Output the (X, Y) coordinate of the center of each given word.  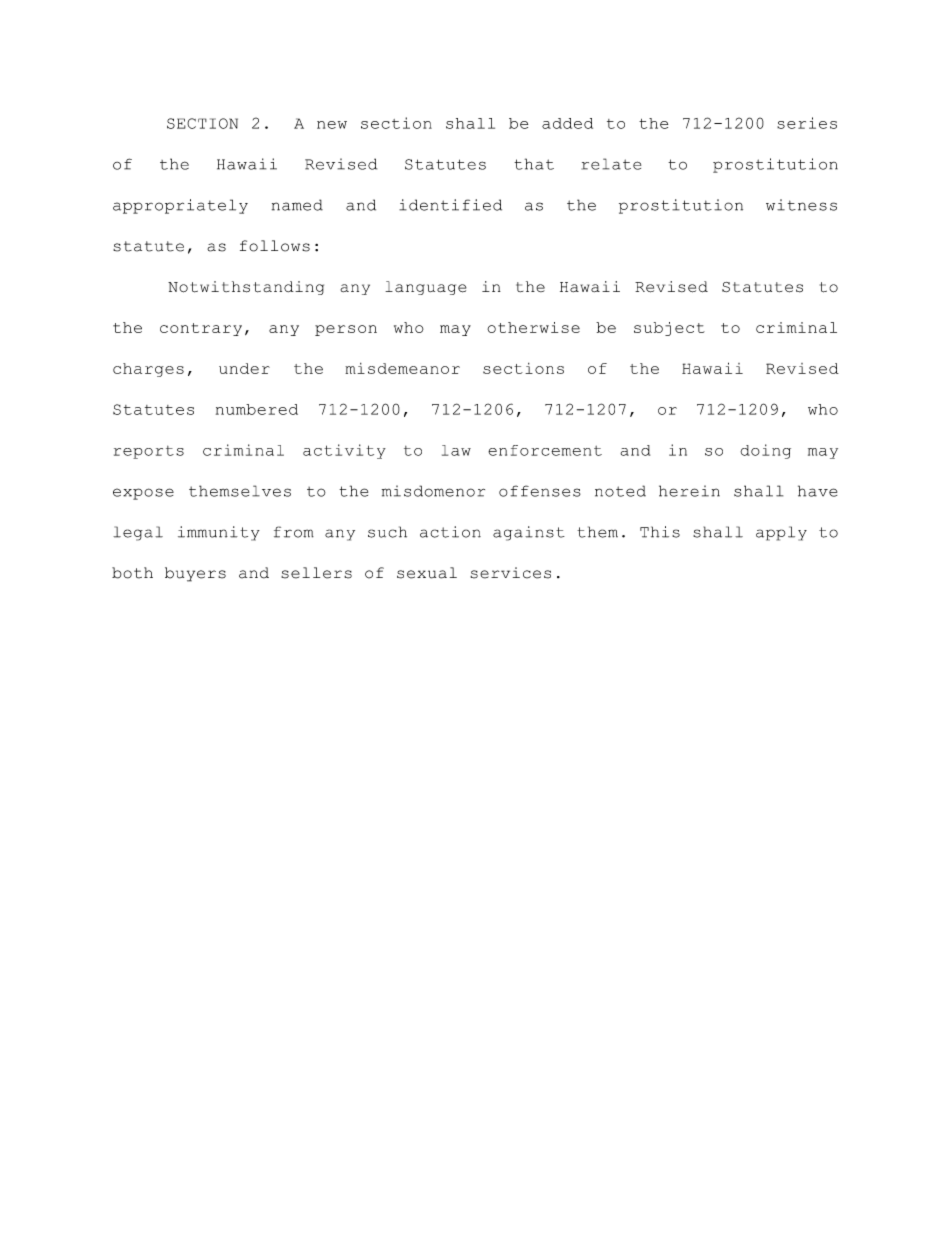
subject (669, 329)
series (807, 123)
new (332, 125)
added (567, 123)
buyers (195, 574)
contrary (201, 329)
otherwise (533, 327)
